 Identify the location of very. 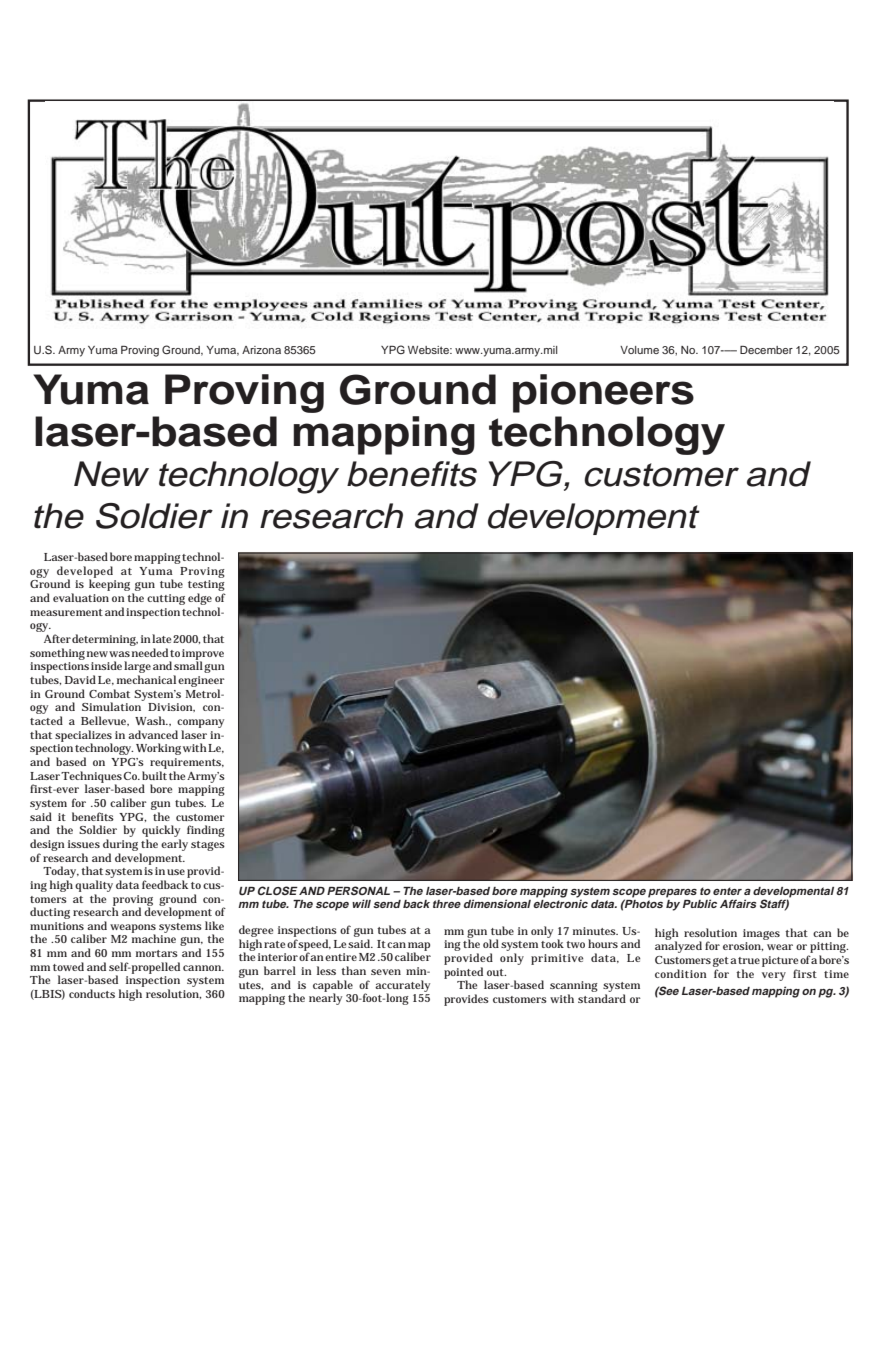
(774, 976).
